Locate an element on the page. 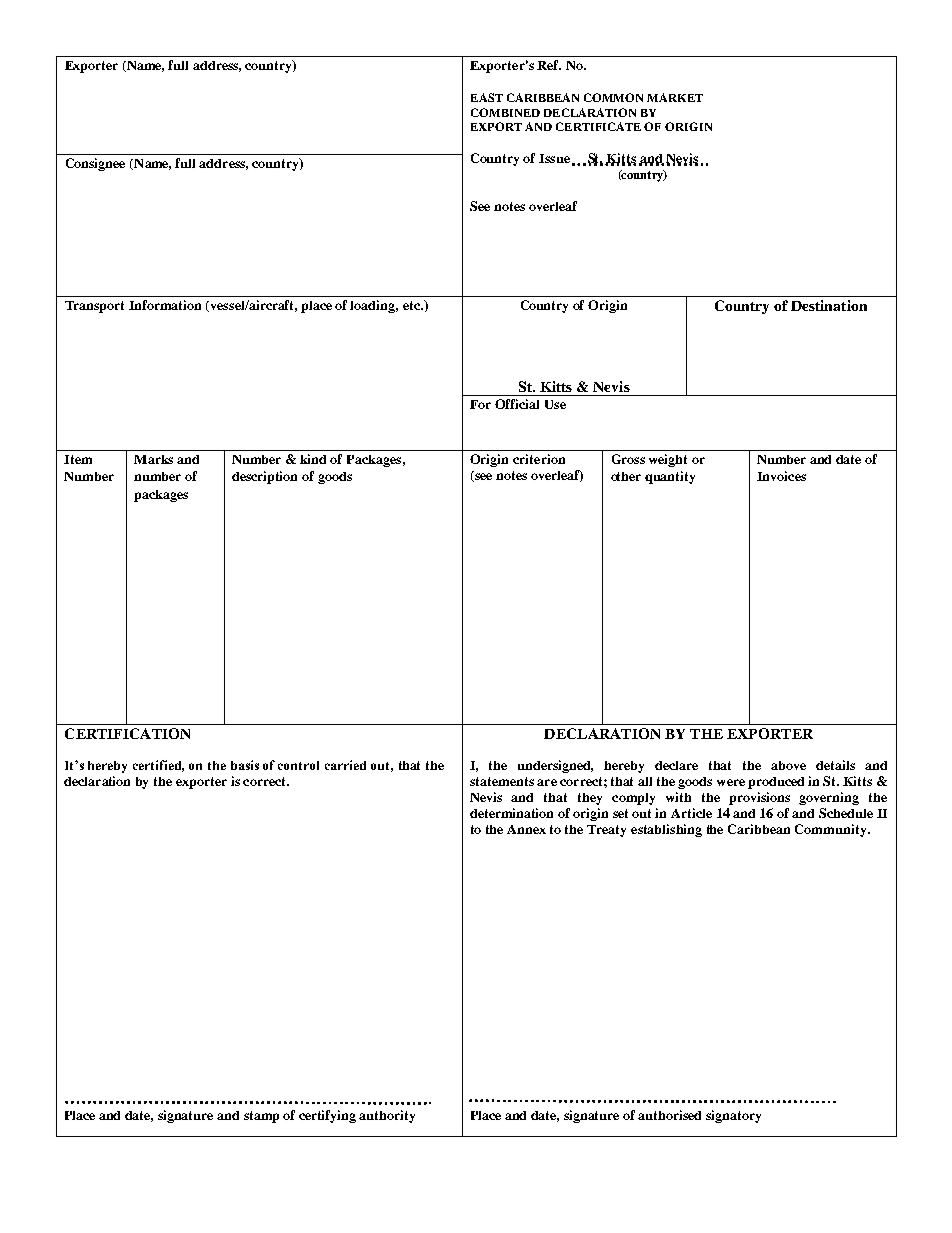 The width and height of the image is (952, 1233). signatory is located at coordinates (733, 1116).
